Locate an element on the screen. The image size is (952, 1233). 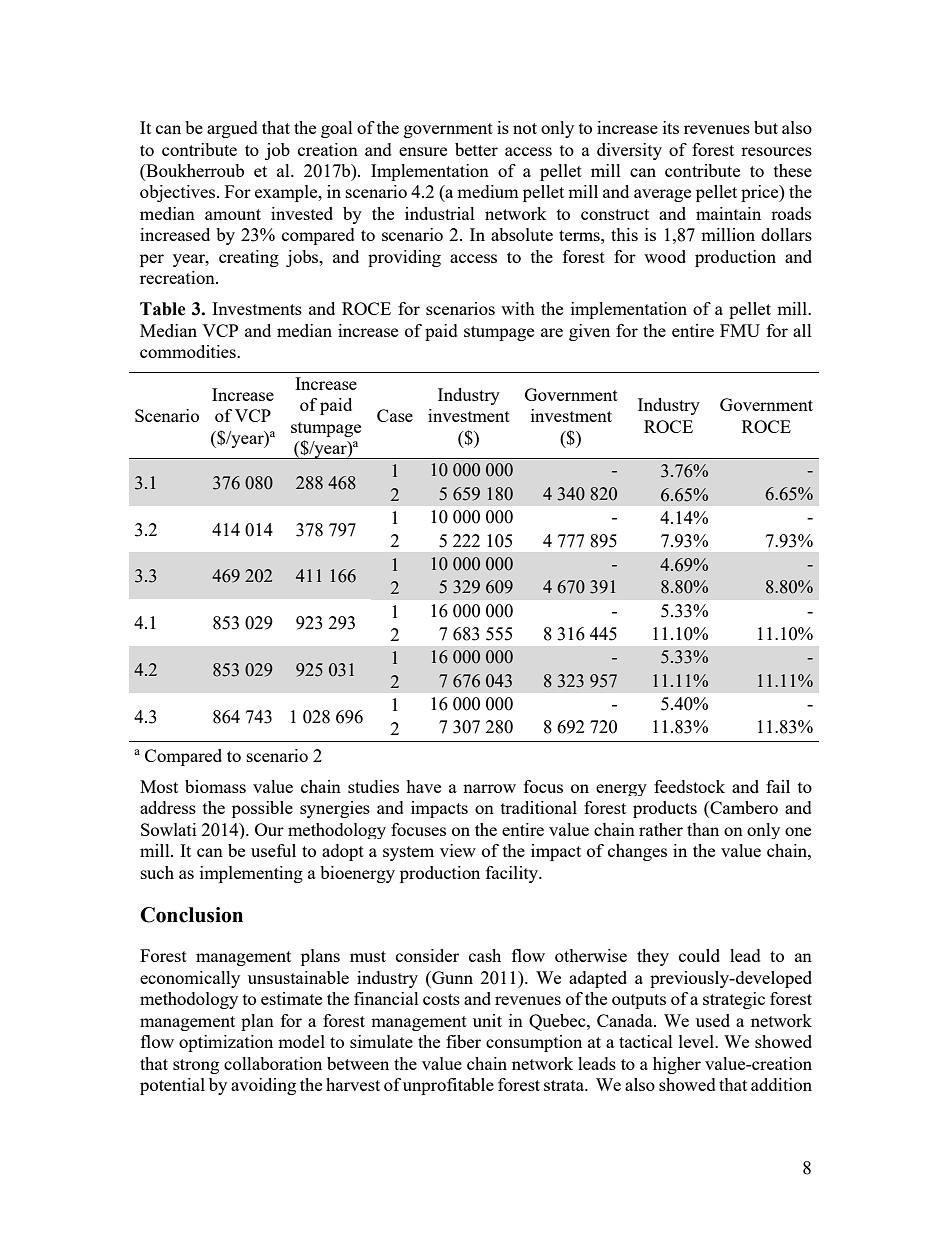
Case is located at coordinates (395, 415).
